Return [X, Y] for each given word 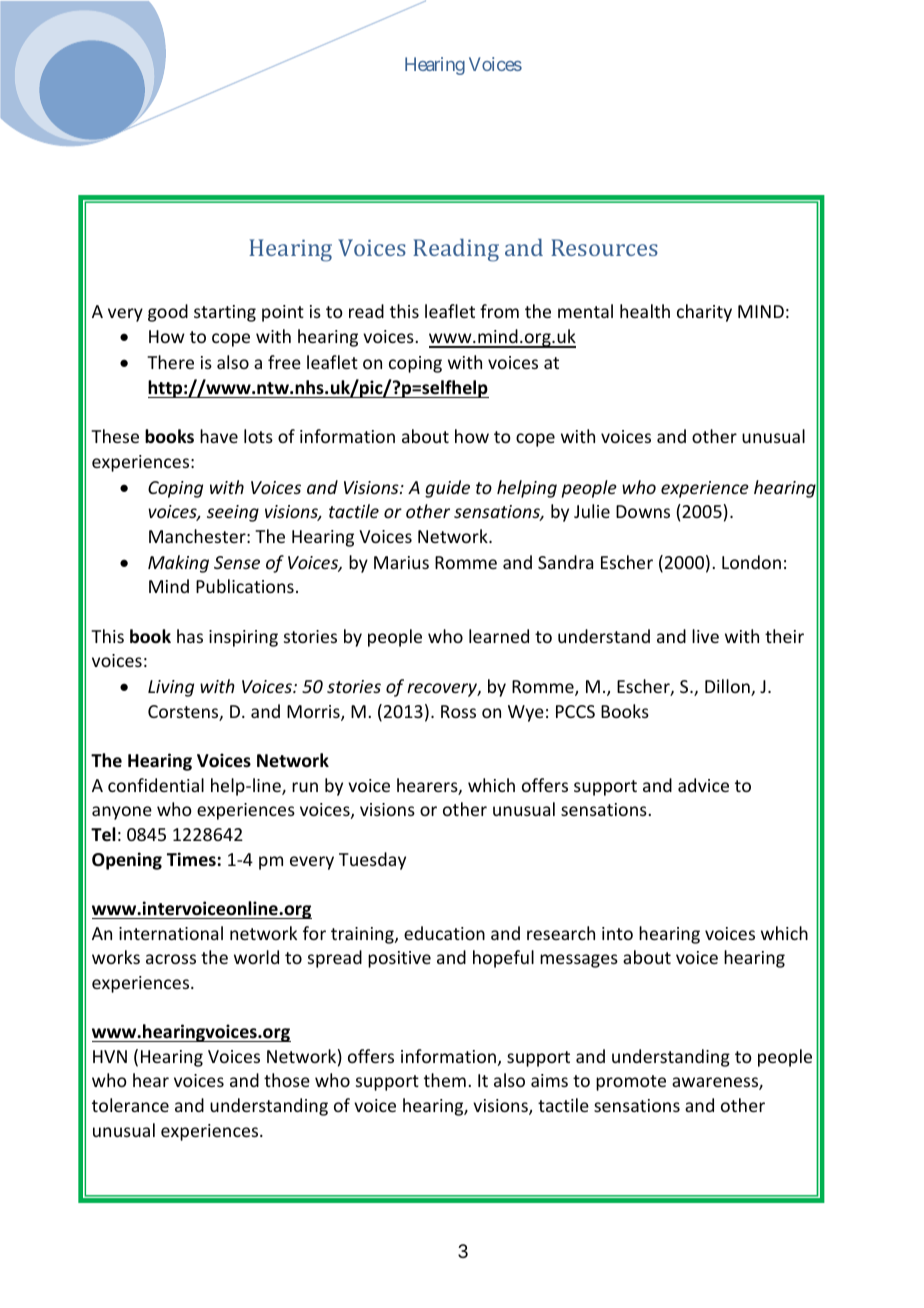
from [499, 311]
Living [171, 688]
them [445, 1080]
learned [499, 636]
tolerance [130, 1105]
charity [704, 313]
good [168, 313]
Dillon [728, 687]
